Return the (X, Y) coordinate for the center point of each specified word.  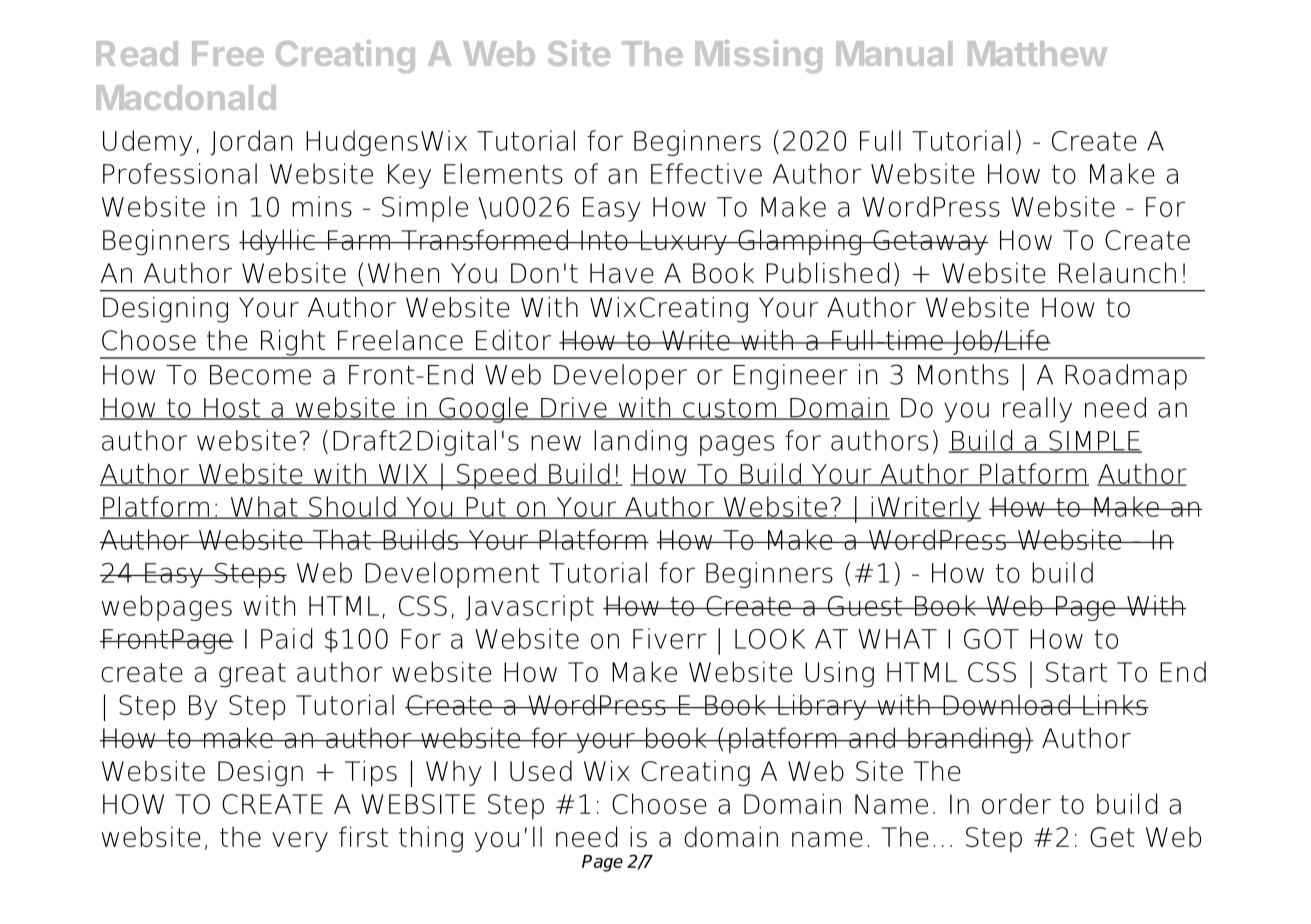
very (300, 842)
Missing (758, 56)
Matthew (1037, 53)
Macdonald (186, 97)
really (1037, 410)
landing (640, 443)
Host (232, 409)
